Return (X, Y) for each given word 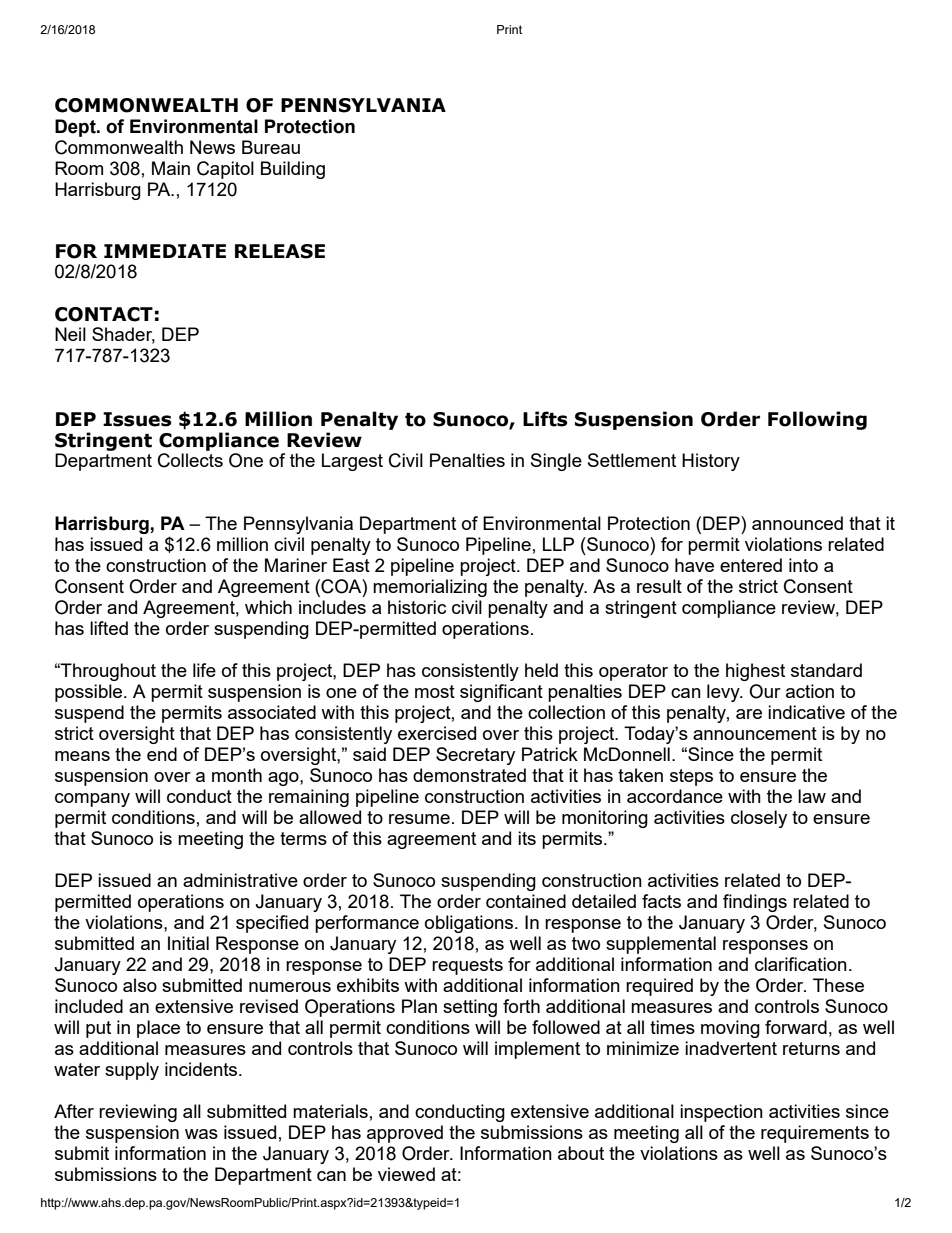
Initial (188, 943)
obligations (470, 924)
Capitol (225, 170)
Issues (137, 419)
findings (755, 903)
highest (755, 672)
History (711, 462)
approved (405, 1134)
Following (817, 420)
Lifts (545, 419)
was (201, 1134)
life (204, 670)
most (435, 691)
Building (293, 170)
